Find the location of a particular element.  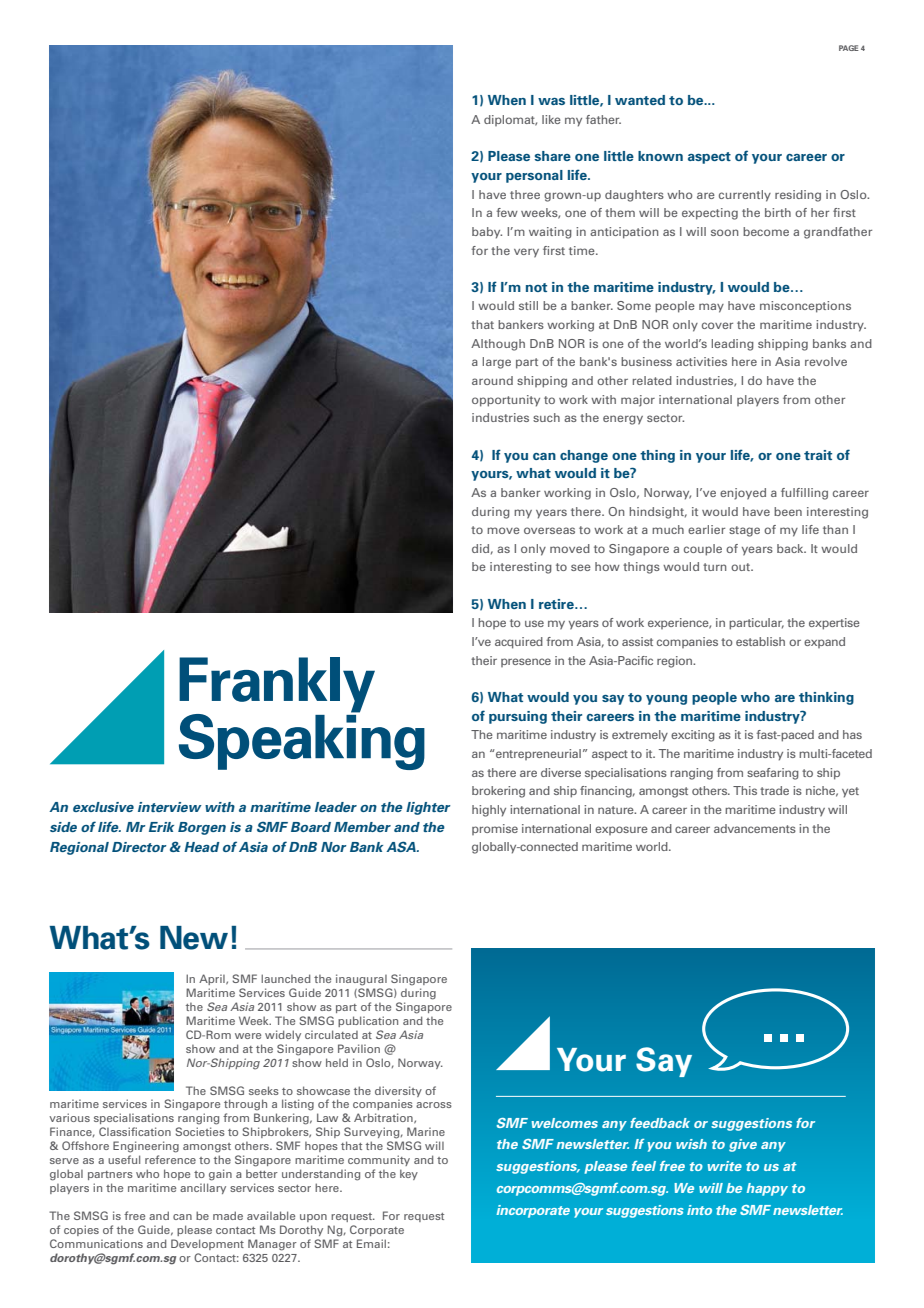

baby is located at coordinates (487, 233).
